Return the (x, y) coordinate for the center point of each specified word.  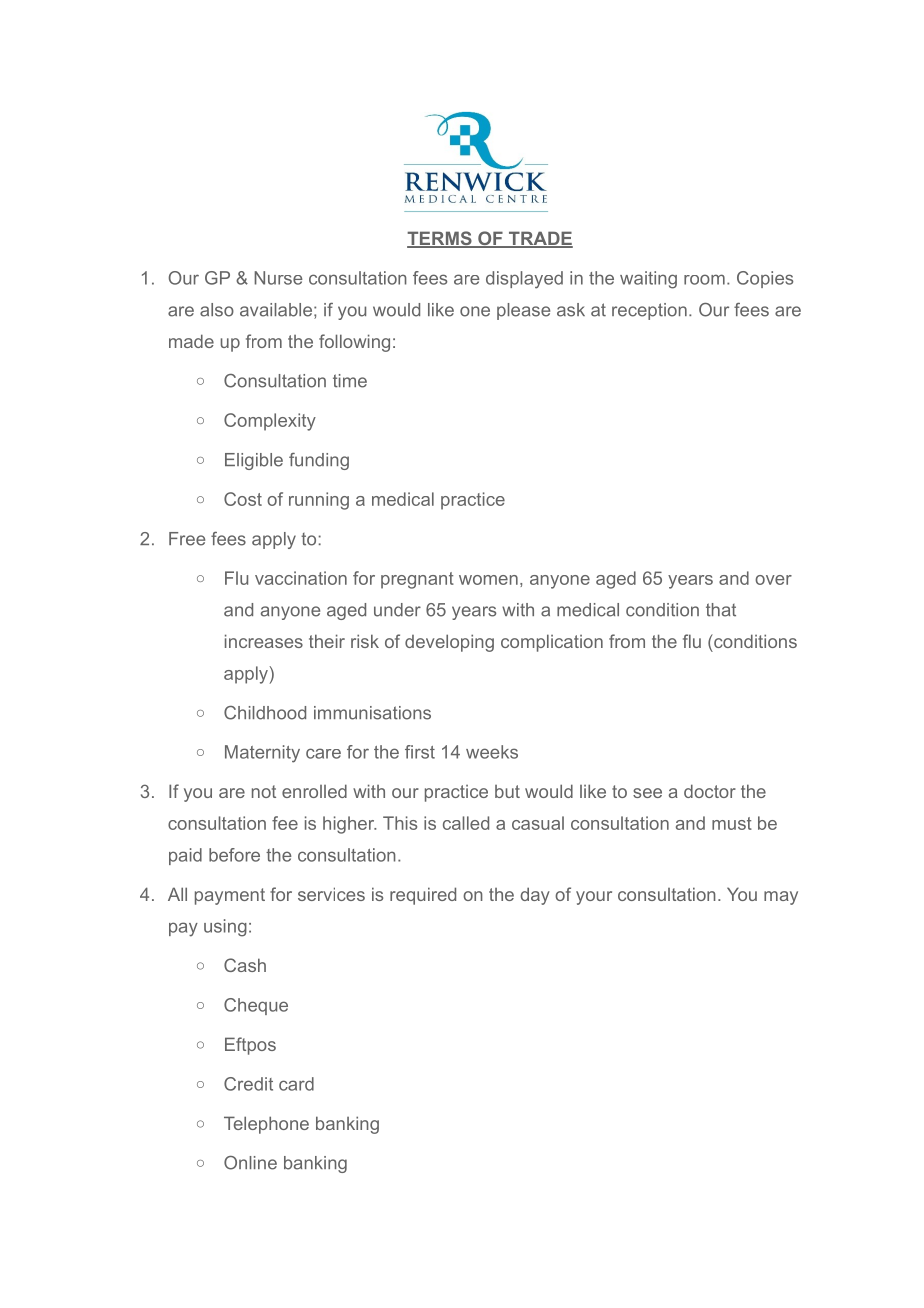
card (296, 1084)
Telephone (266, 1125)
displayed (524, 280)
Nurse (278, 278)
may (781, 898)
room (704, 279)
